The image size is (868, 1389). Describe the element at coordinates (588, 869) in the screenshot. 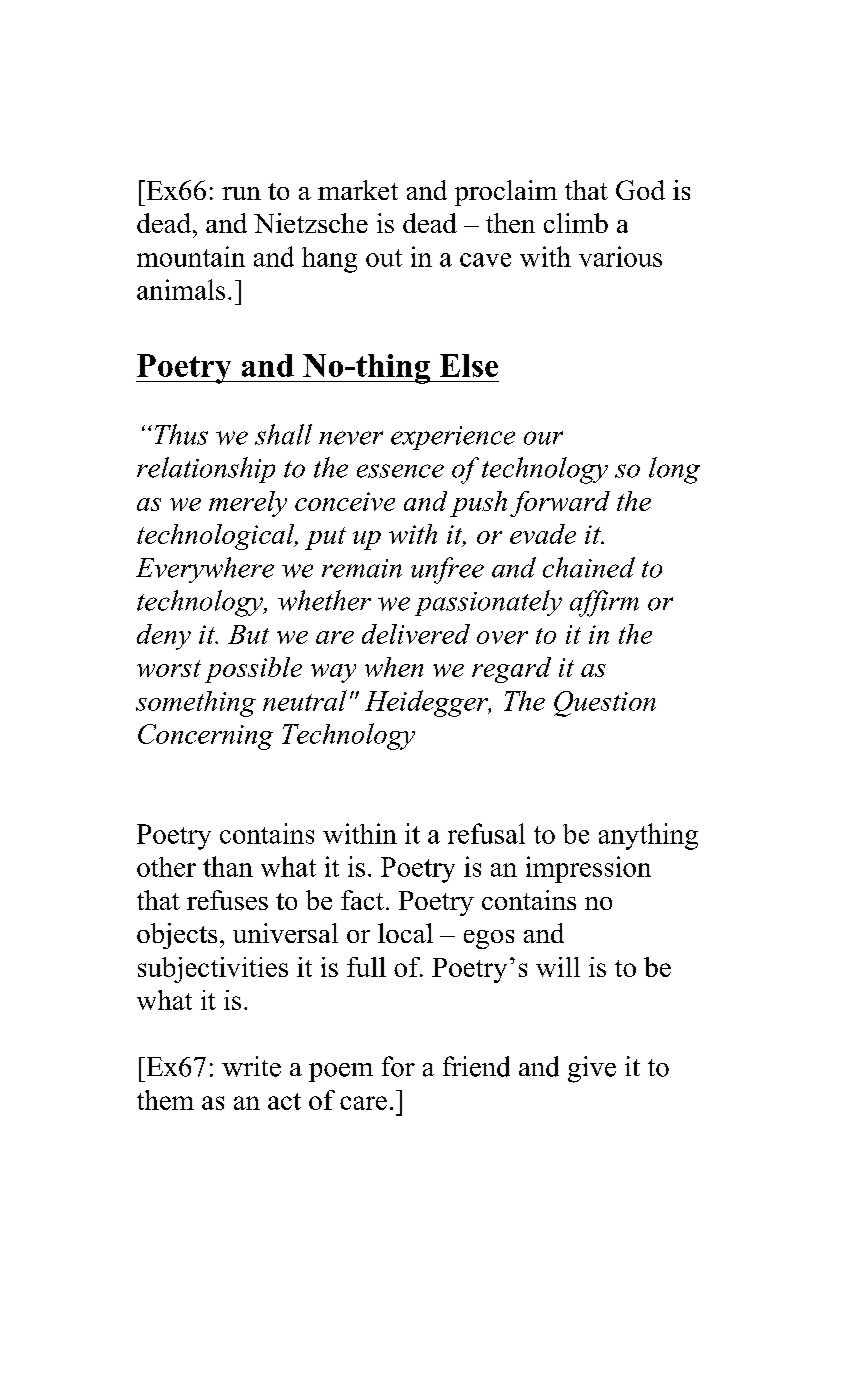

I see `impression` at that location.
